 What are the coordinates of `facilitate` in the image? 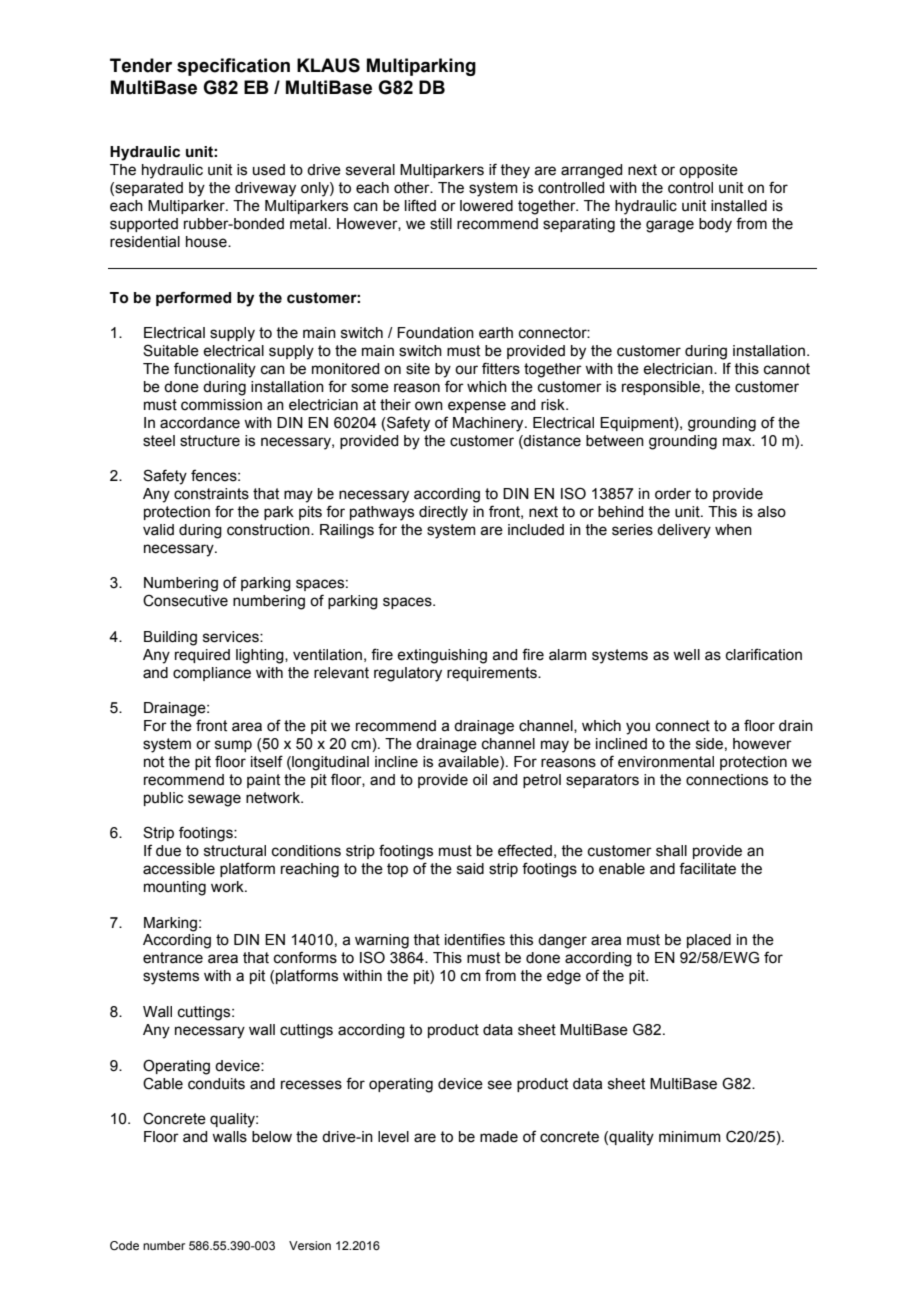 It's located at (707, 868).
